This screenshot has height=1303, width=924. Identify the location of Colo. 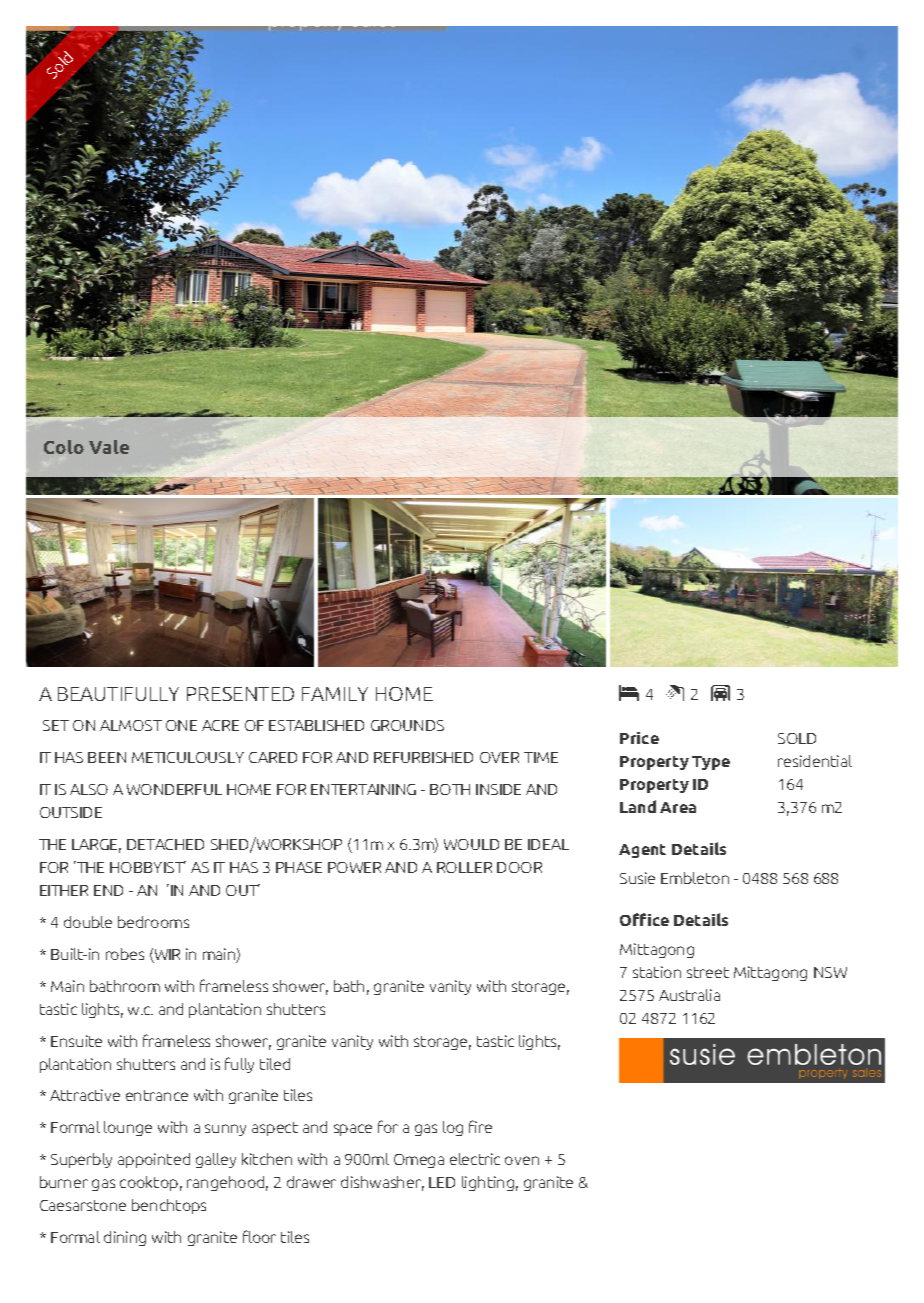
(64, 447).
